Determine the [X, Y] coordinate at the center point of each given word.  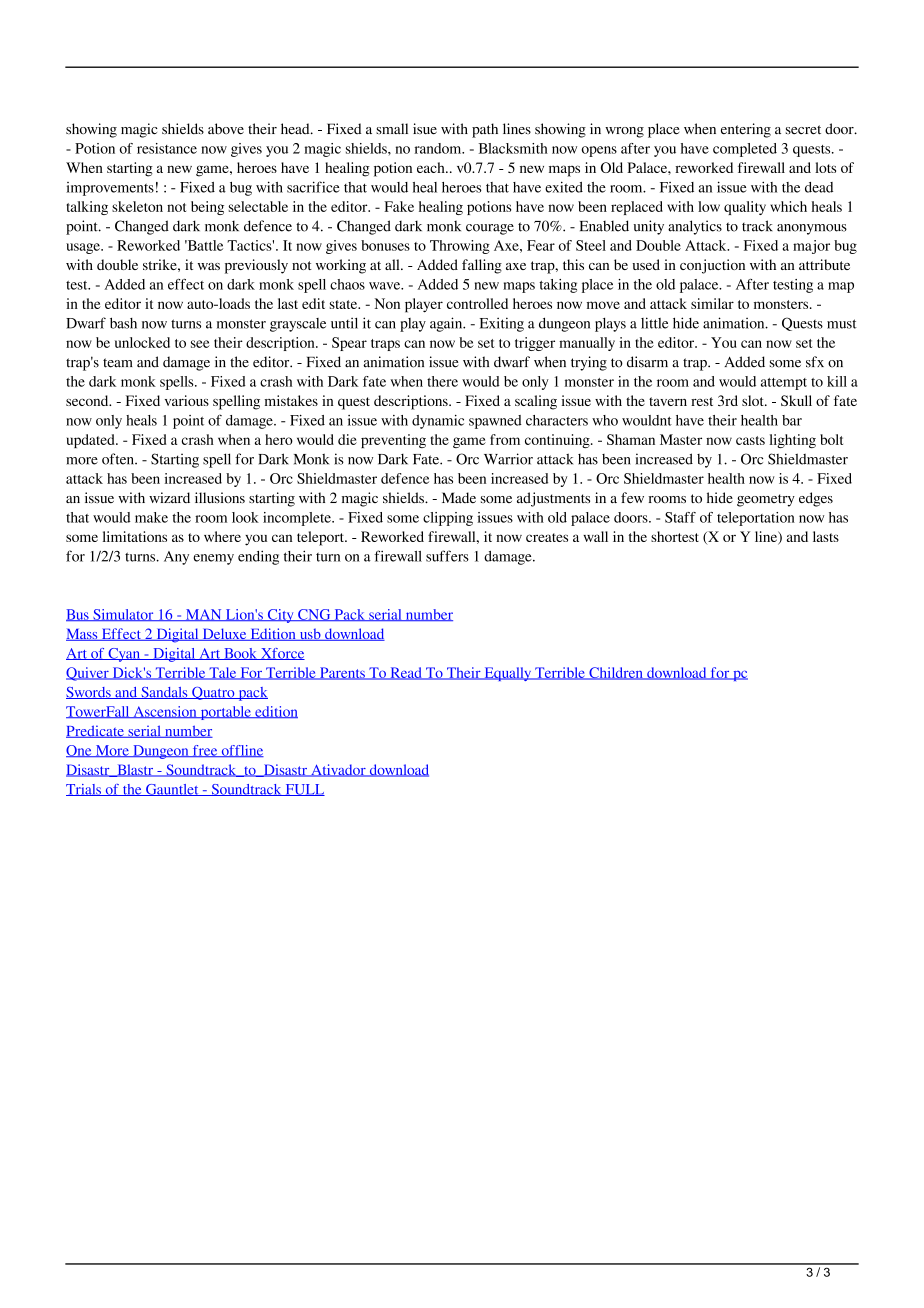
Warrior [508, 459]
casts [750, 440]
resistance [167, 148]
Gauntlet [172, 790]
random [439, 148]
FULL [304, 790]
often [119, 459]
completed [745, 150]
